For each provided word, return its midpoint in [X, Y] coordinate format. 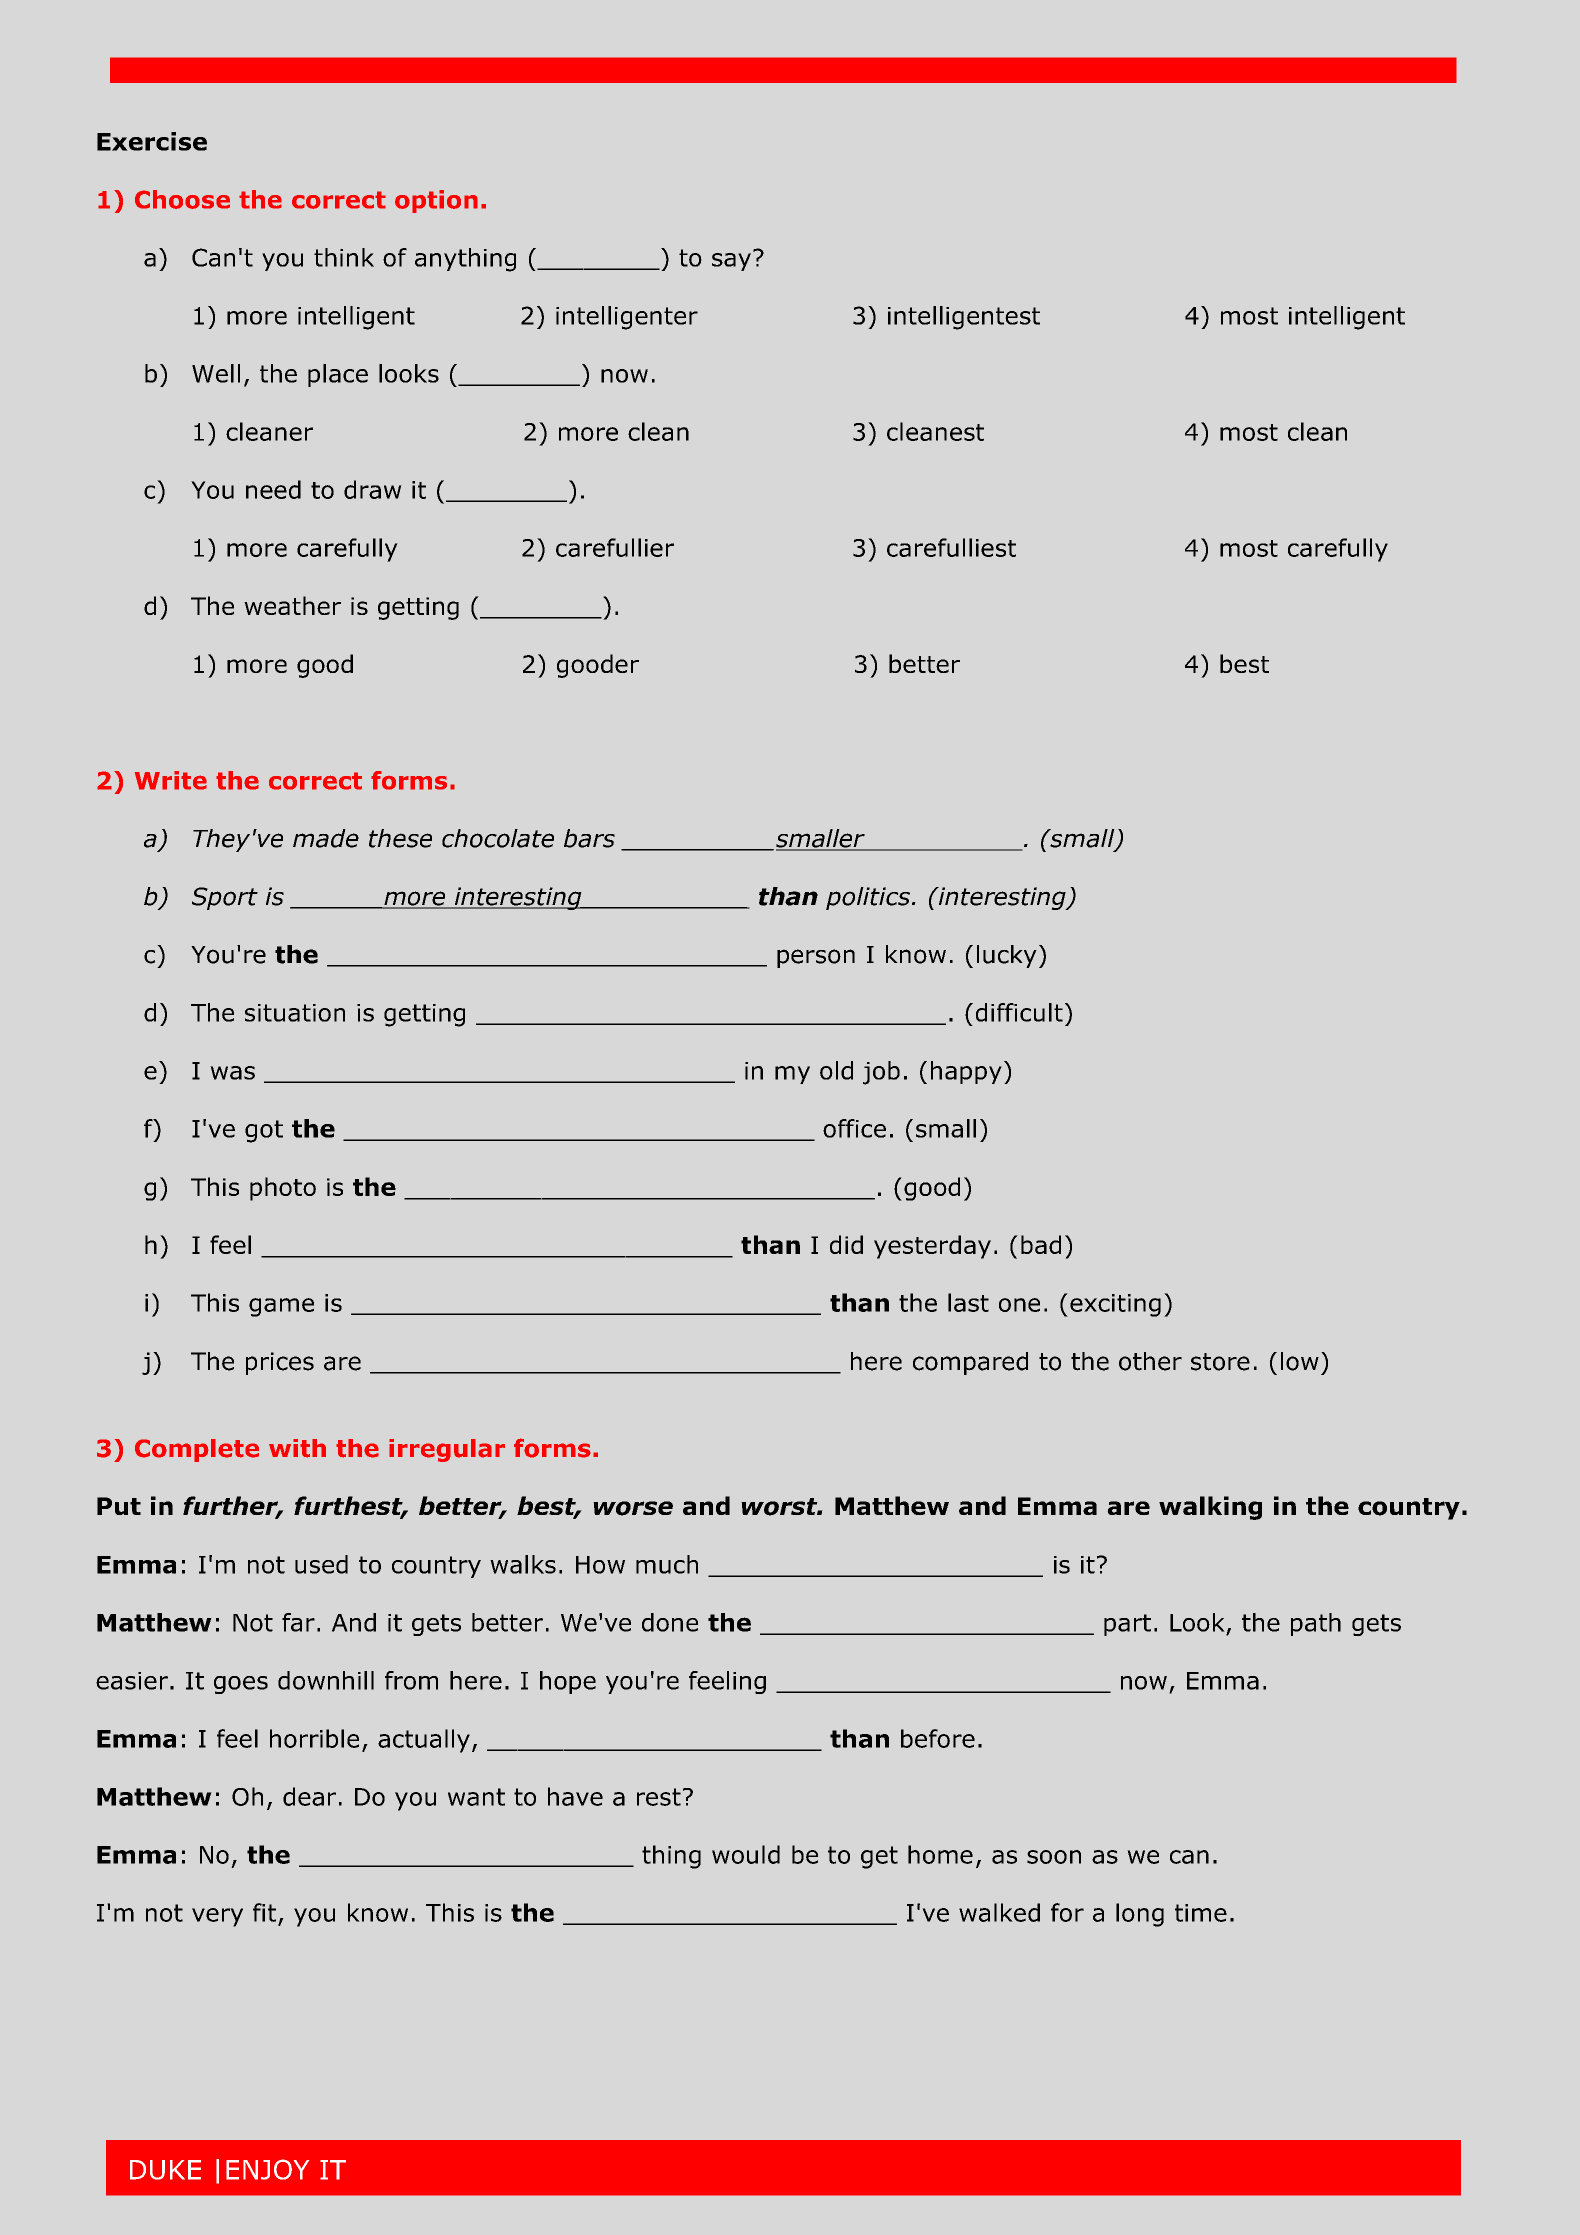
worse [633, 1508]
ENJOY [267, 2169]
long [1140, 1915]
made [326, 838]
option [436, 201]
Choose [182, 199]
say [733, 261]
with [297, 1448]
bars [589, 838]
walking [1210, 1508]
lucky [1007, 956]
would [746, 1854]
